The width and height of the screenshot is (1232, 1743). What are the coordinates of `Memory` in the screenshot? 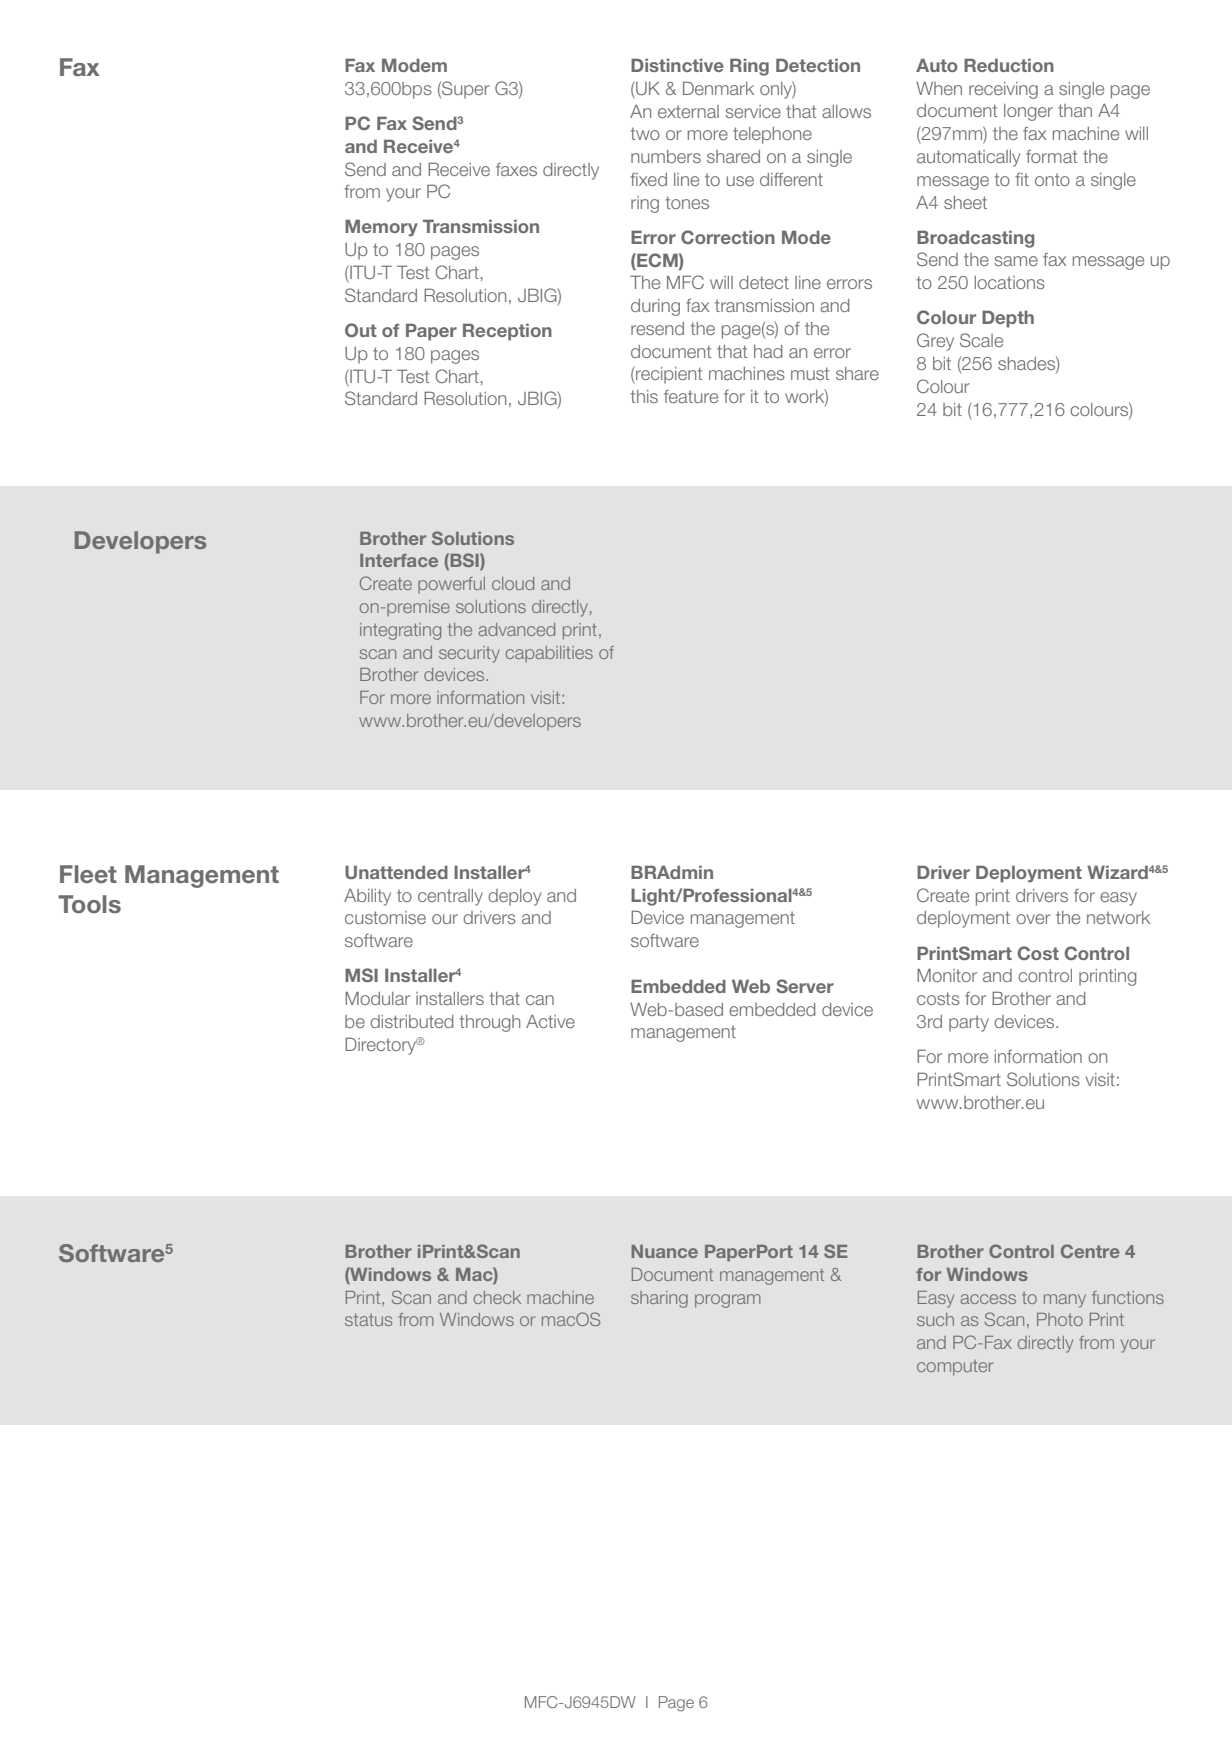 It's located at (381, 228).
